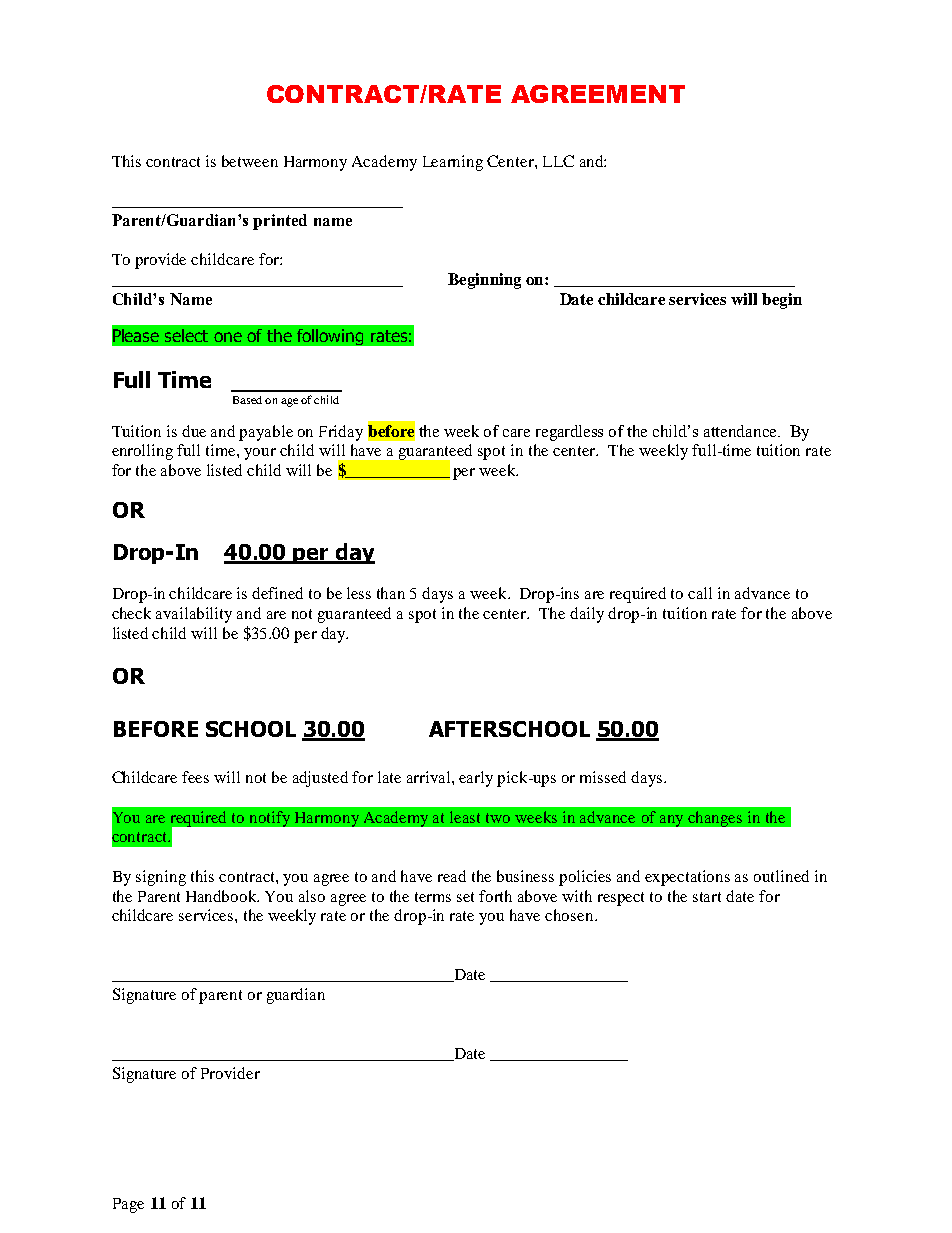  Describe the element at coordinates (453, 163) in the page. I see `Learning` at that location.
